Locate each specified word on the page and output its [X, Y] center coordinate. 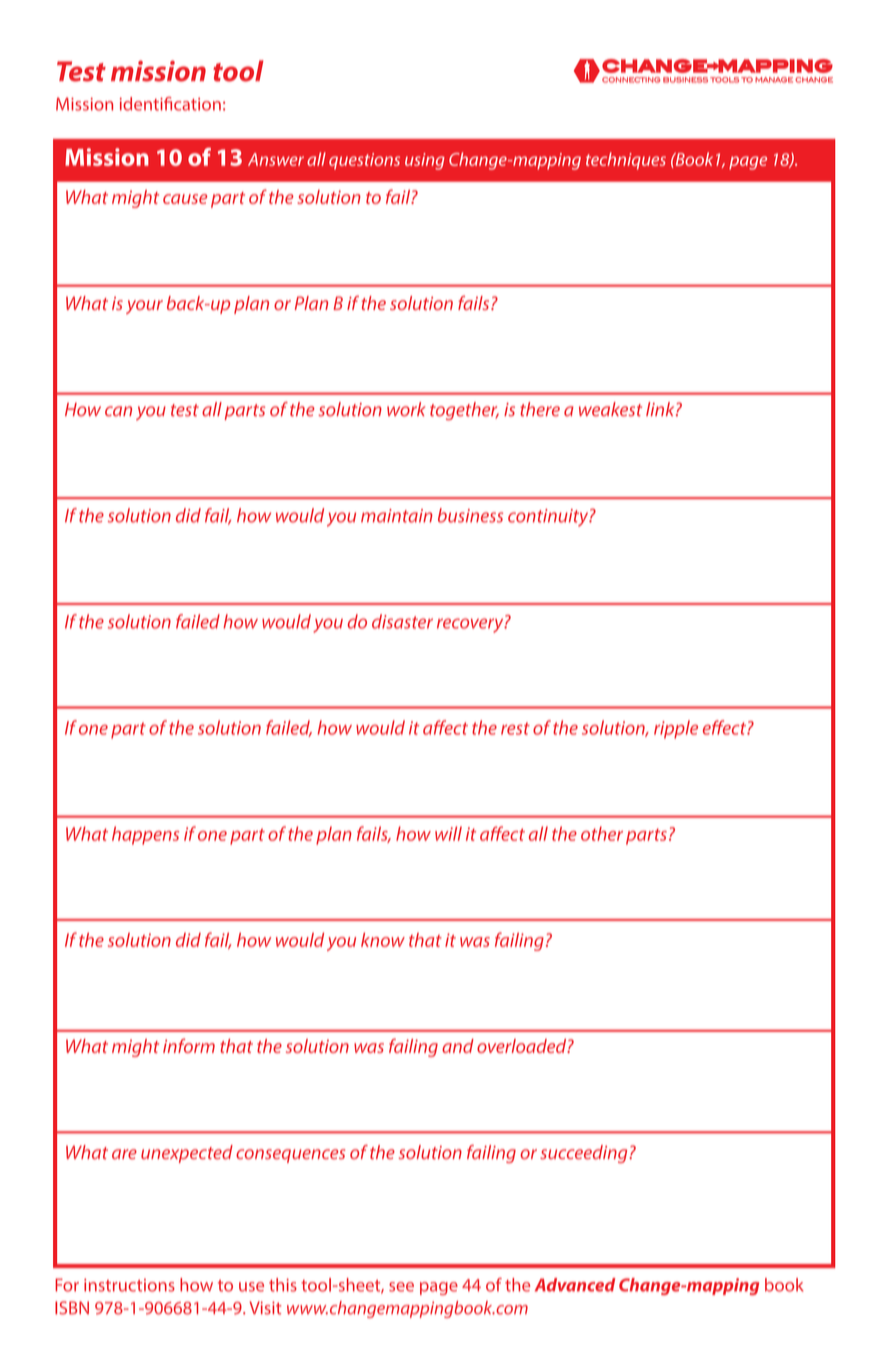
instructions [129, 1285]
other [602, 833]
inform [189, 1045]
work [406, 409]
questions [364, 161]
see [401, 1287]
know [383, 940]
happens [145, 835]
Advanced [575, 1285]
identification [170, 104]
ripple [676, 729]
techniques [626, 161]
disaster [402, 621]
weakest [610, 409]
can [118, 411]
